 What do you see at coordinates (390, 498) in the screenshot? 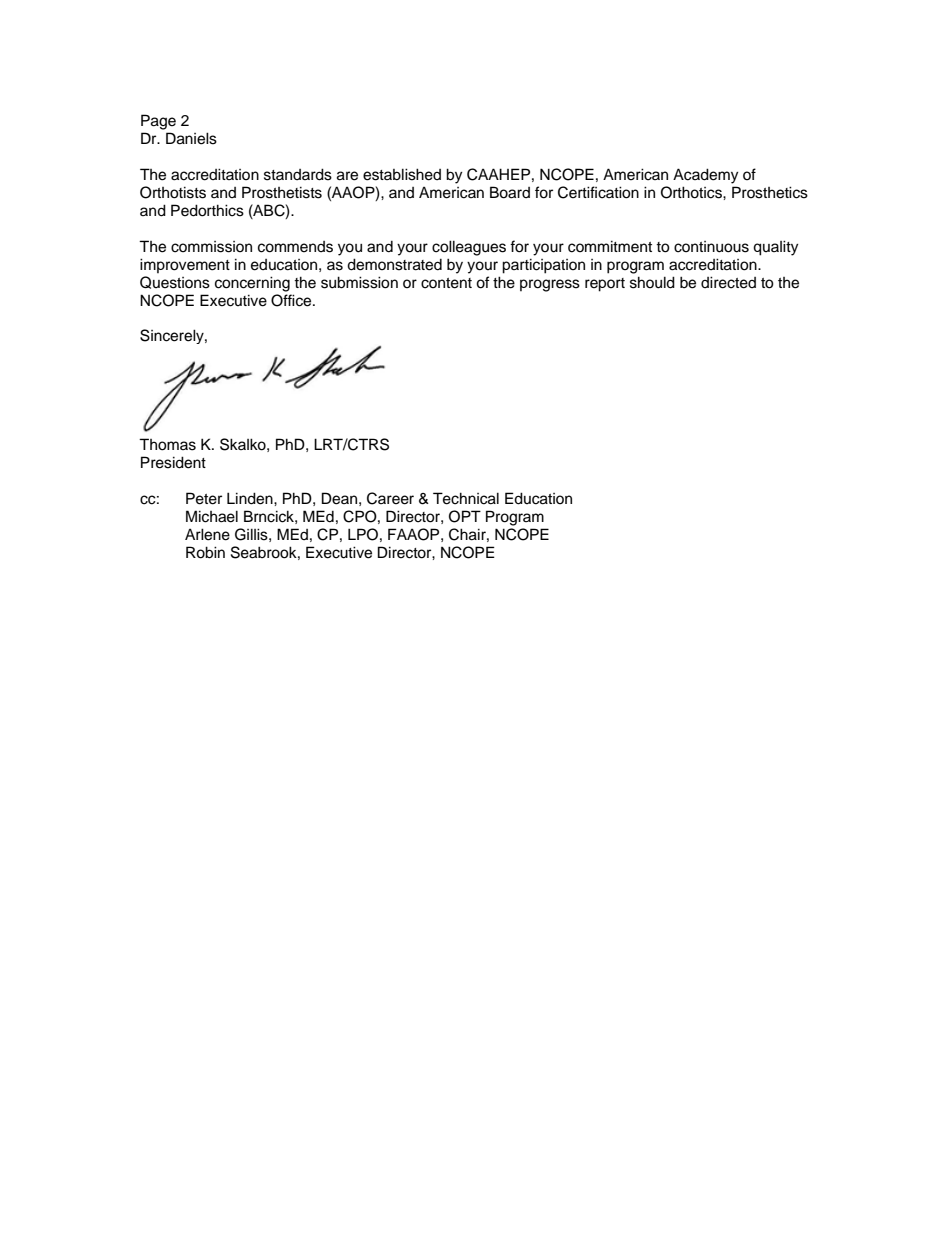
I see `Career` at bounding box center [390, 498].
